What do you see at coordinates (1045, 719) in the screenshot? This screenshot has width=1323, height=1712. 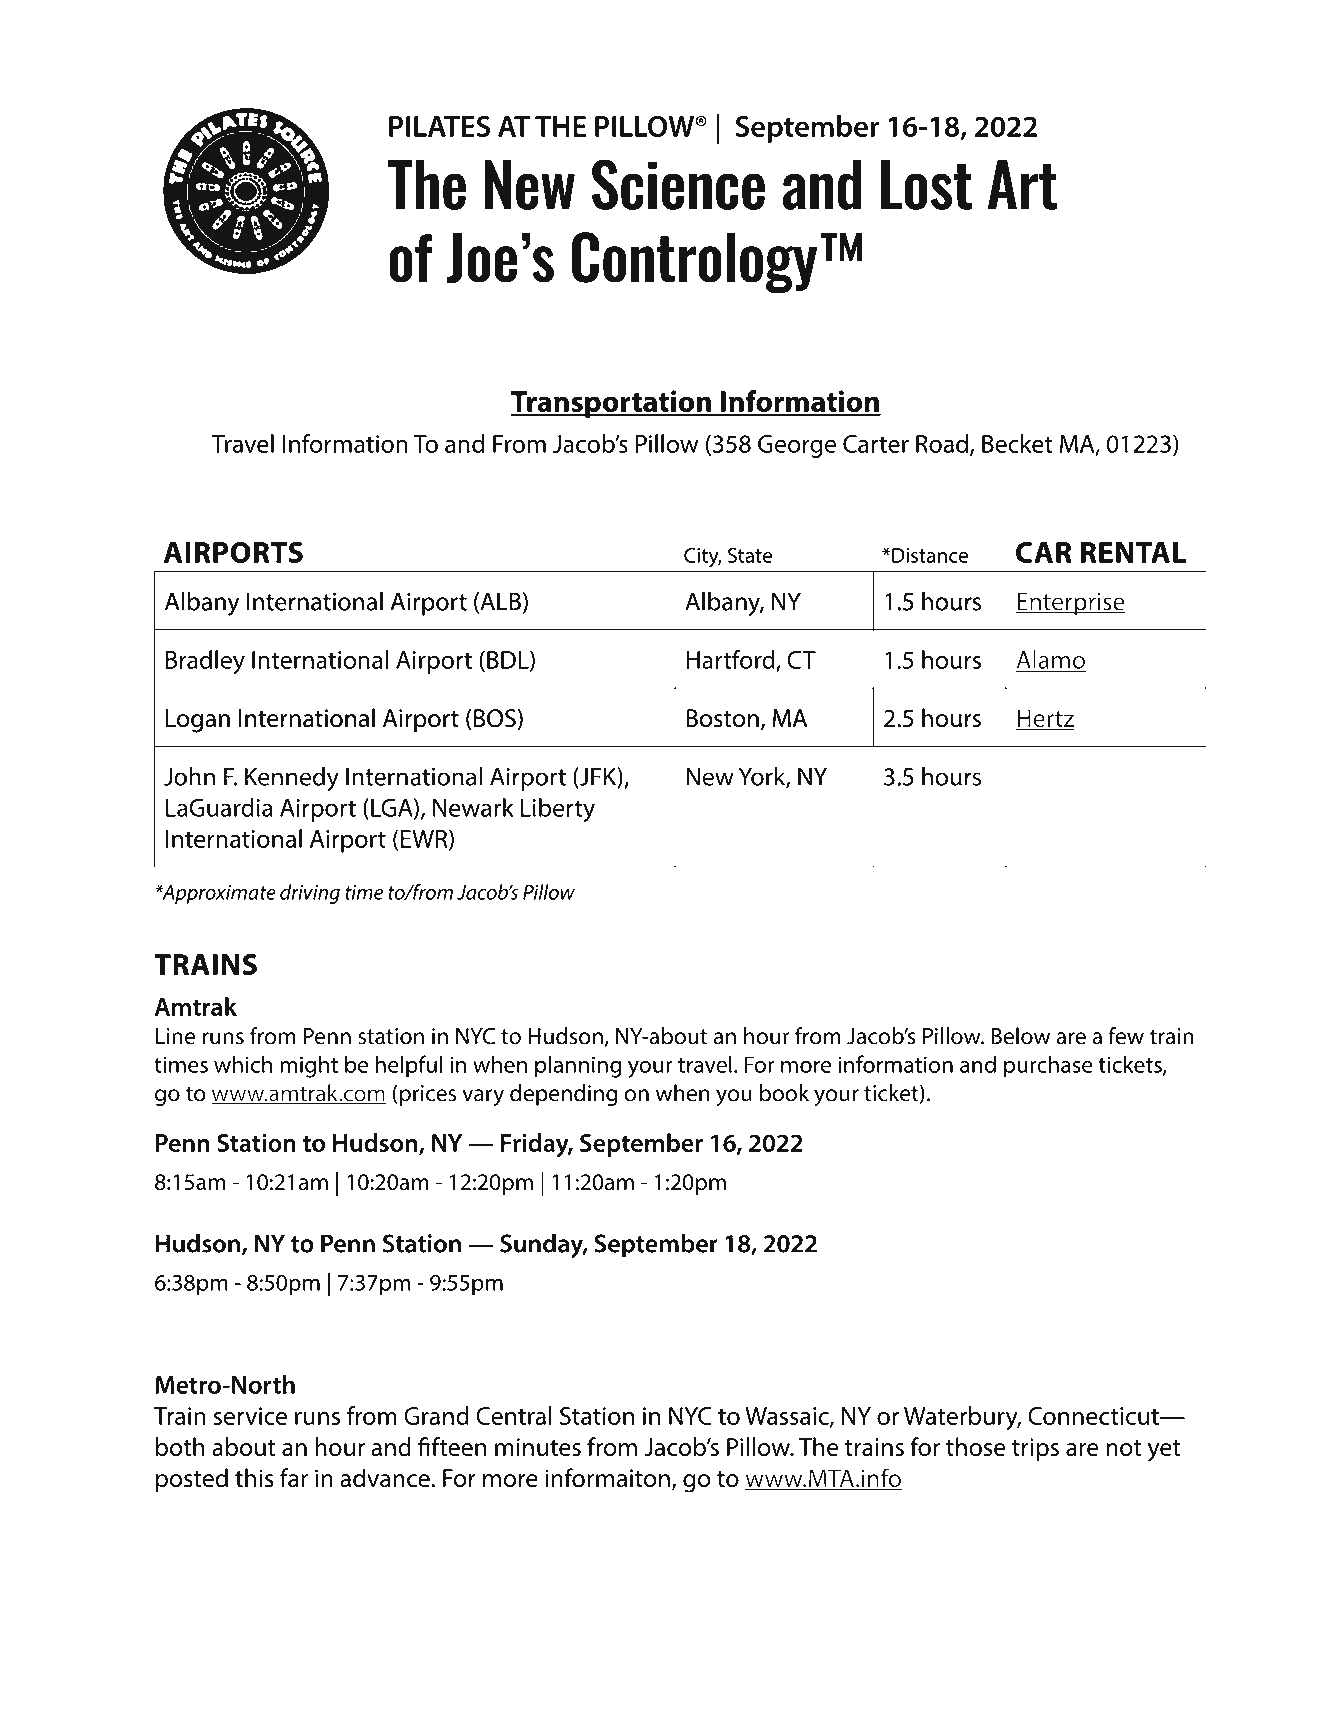 I see `Hertz` at bounding box center [1045, 719].
